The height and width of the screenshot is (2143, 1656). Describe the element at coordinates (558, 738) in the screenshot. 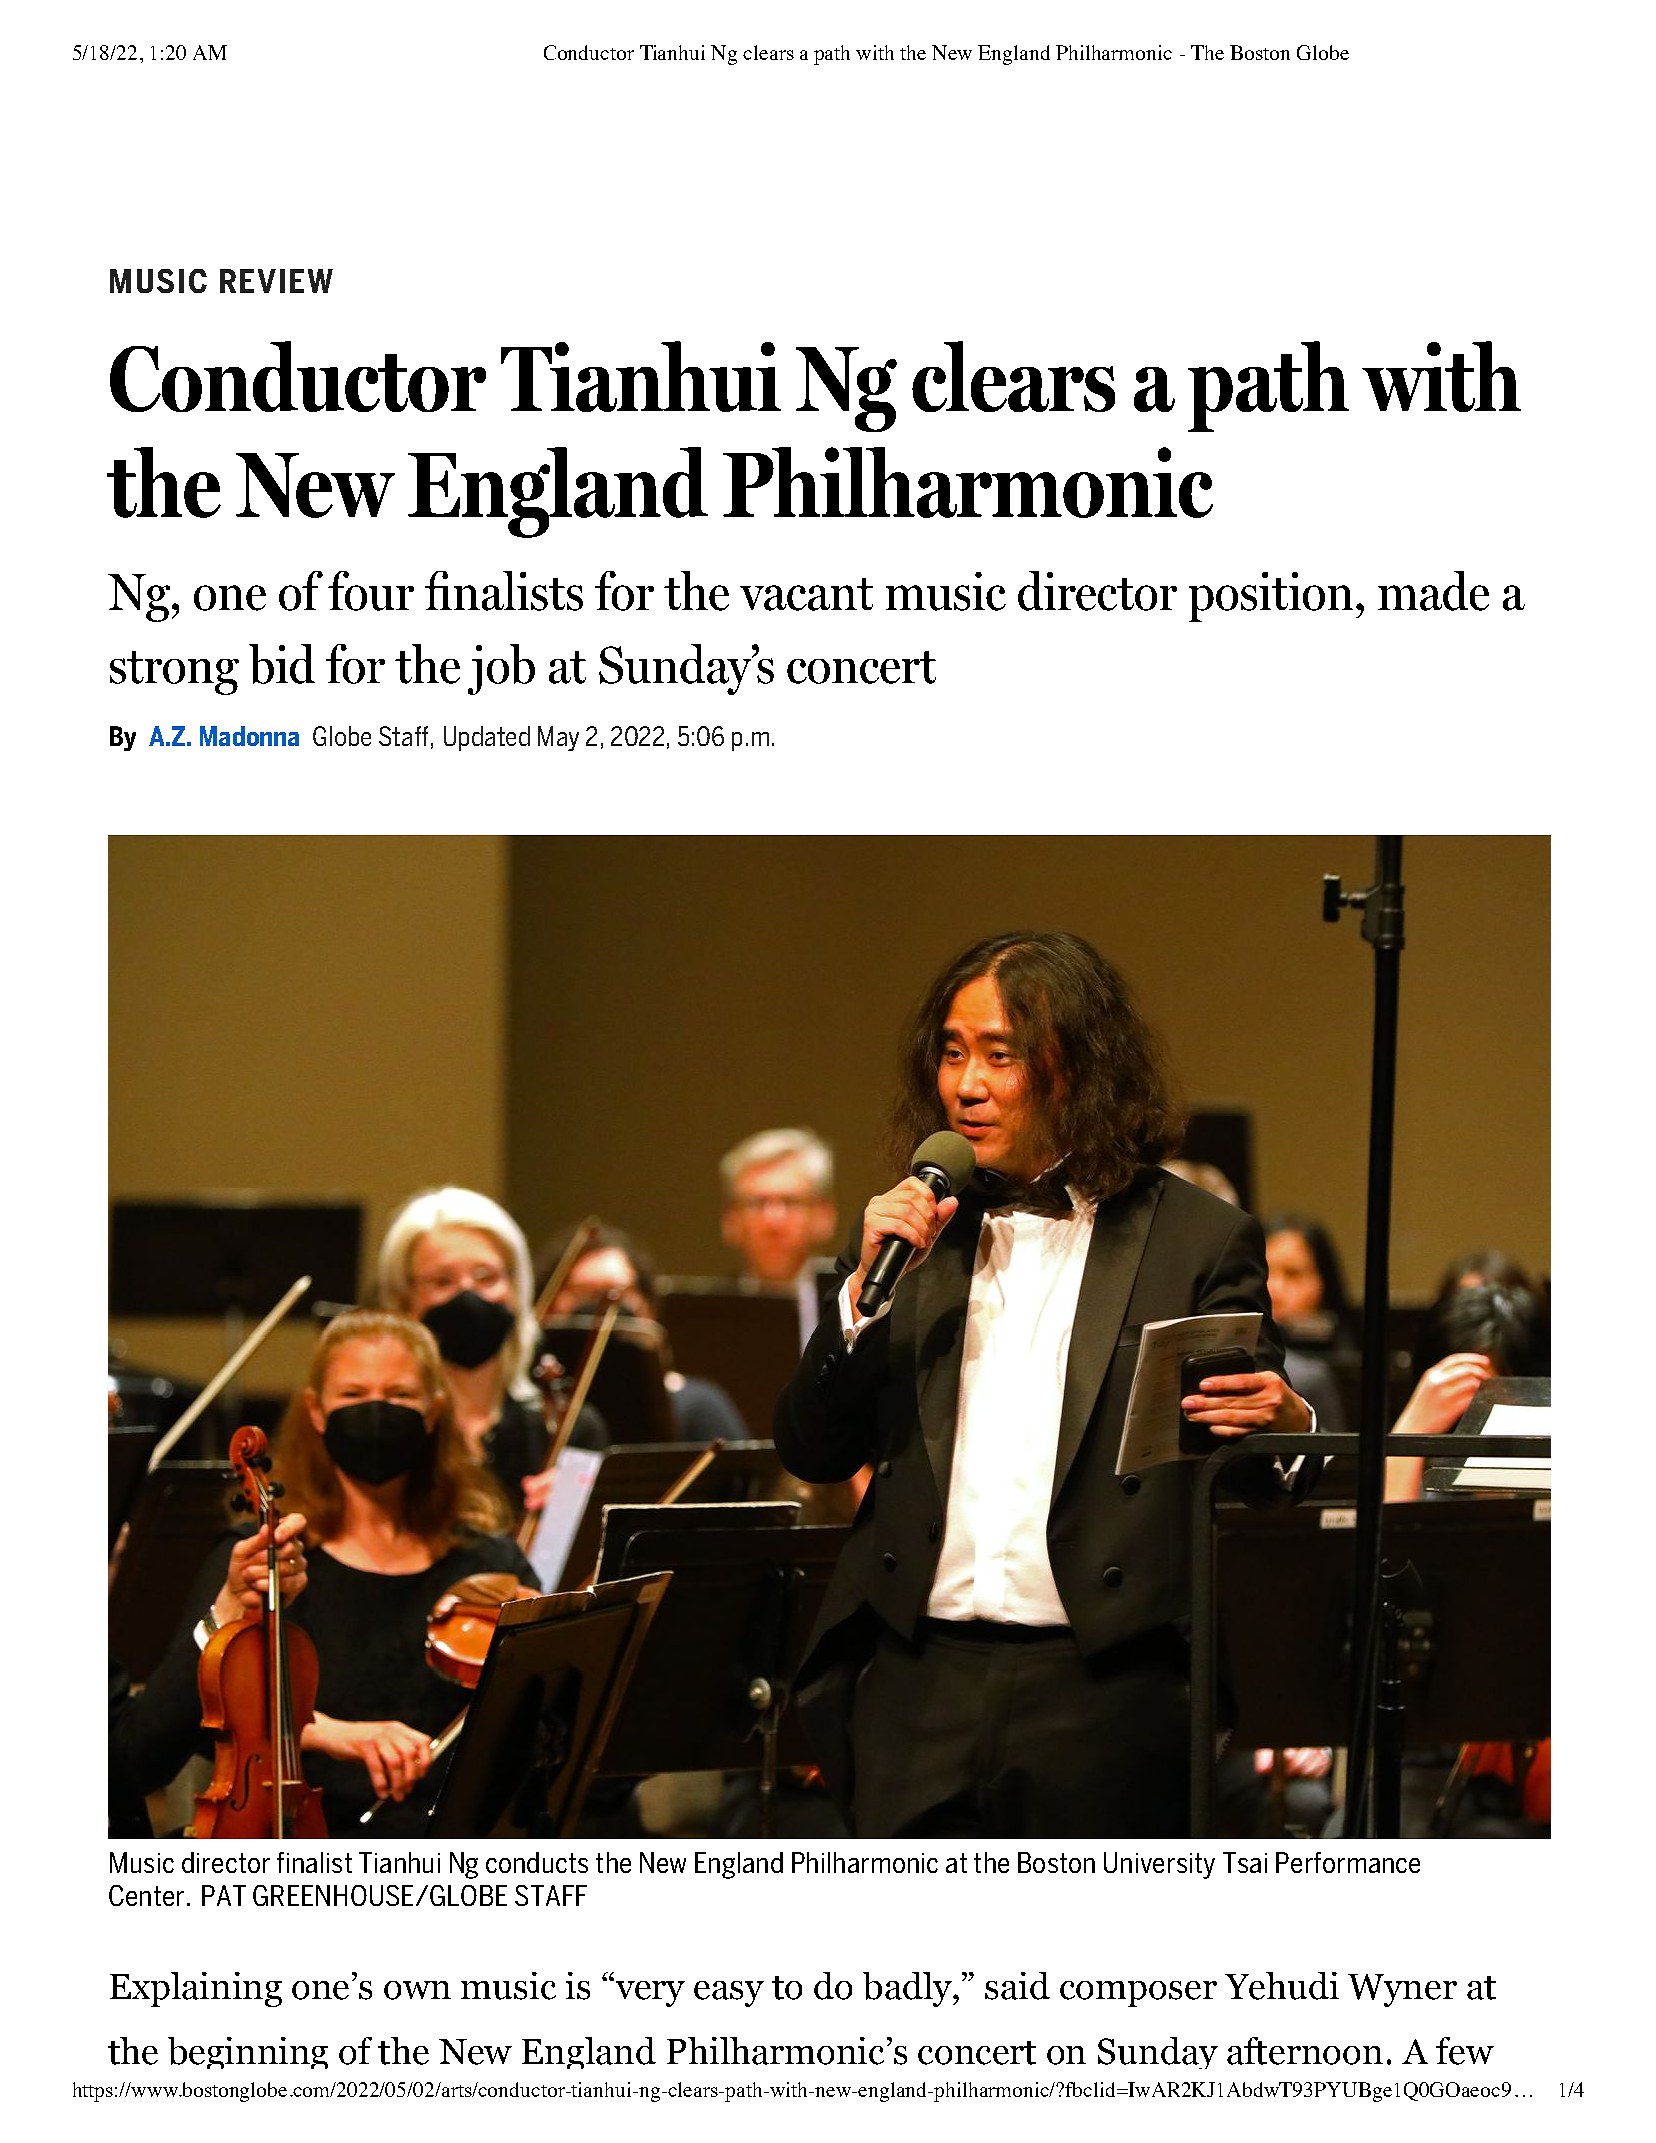

I see `May` at that location.
